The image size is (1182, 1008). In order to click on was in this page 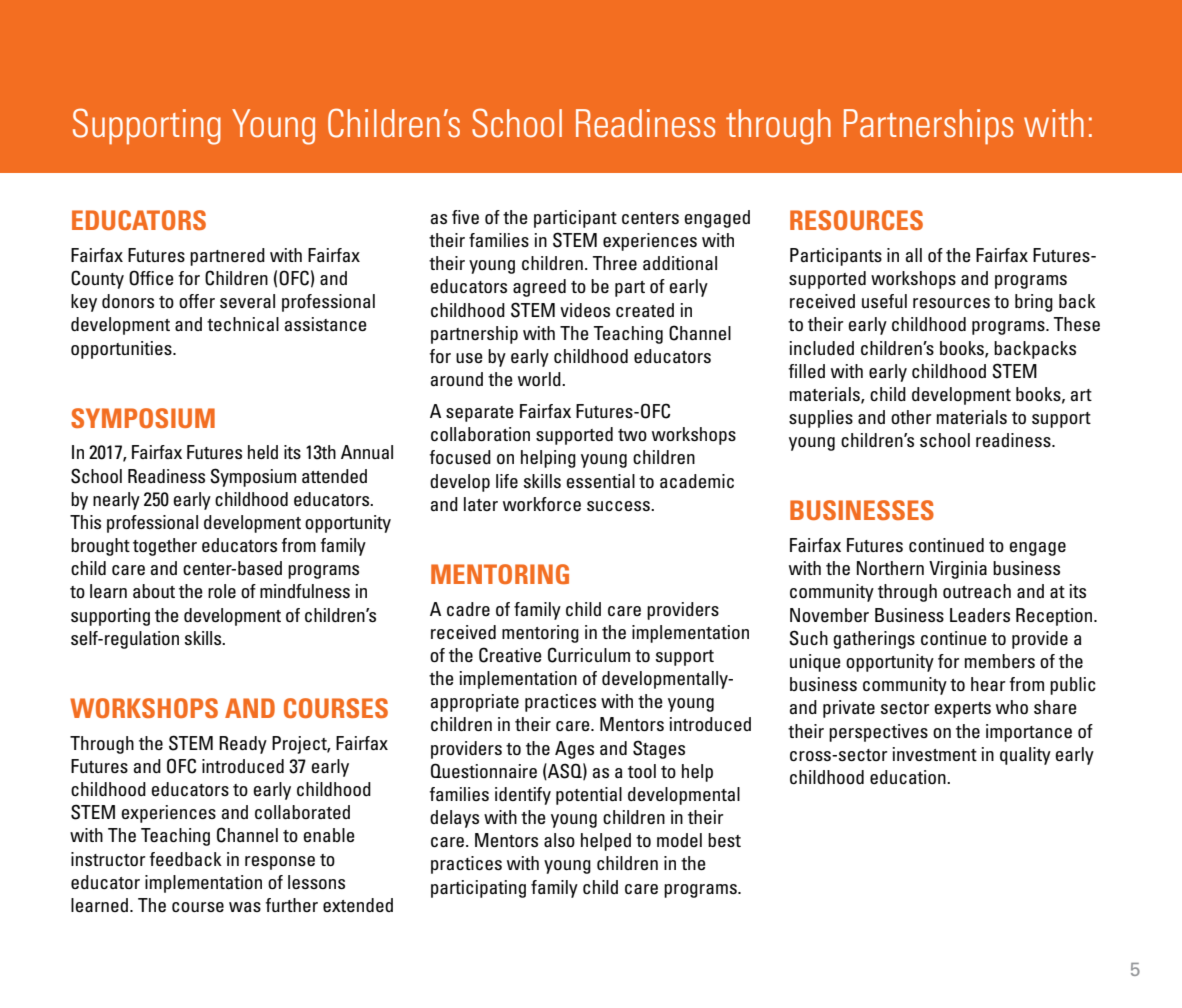, I will do `click(245, 907)`.
